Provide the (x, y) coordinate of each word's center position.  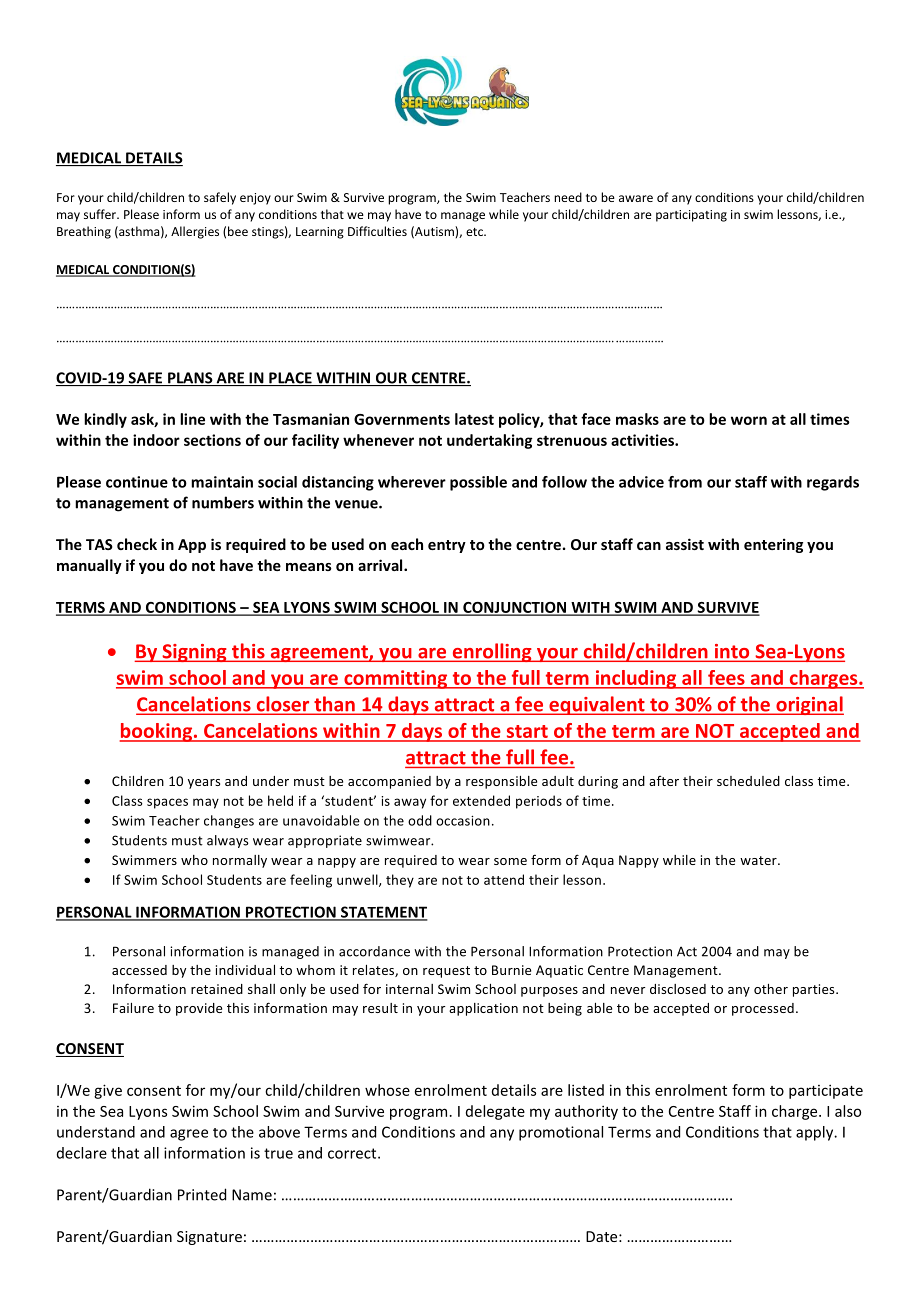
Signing (194, 653)
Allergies (195, 232)
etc (475, 232)
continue (137, 482)
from (685, 482)
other (771, 989)
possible (478, 483)
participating (691, 216)
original (809, 705)
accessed (139, 970)
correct (353, 1153)
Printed (202, 1194)
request (446, 972)
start (527, 733)
